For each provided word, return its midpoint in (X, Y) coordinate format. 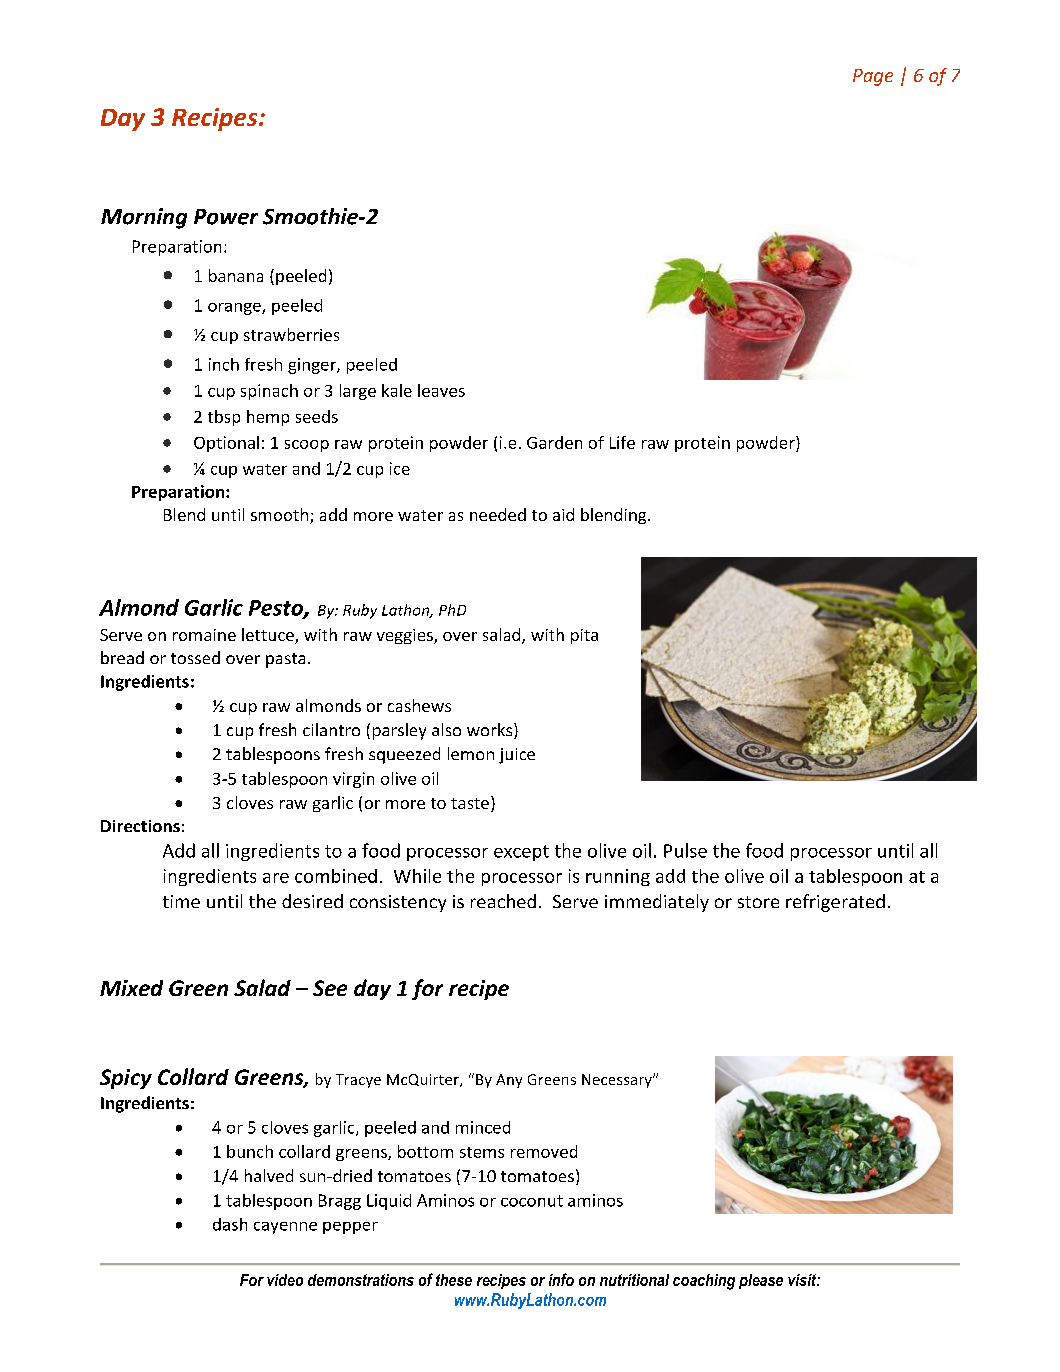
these (454, 1280)
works (491, 731)
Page (873, 77)
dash (230, 1224)
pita (584, 636)
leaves (441, 390)
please (761, 1281)
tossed (195, 657)
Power (226, 217)
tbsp (224, 418)
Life (622, 442)
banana (236, 275)
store (758, 902)
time (181, 901)
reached (503, 901)
